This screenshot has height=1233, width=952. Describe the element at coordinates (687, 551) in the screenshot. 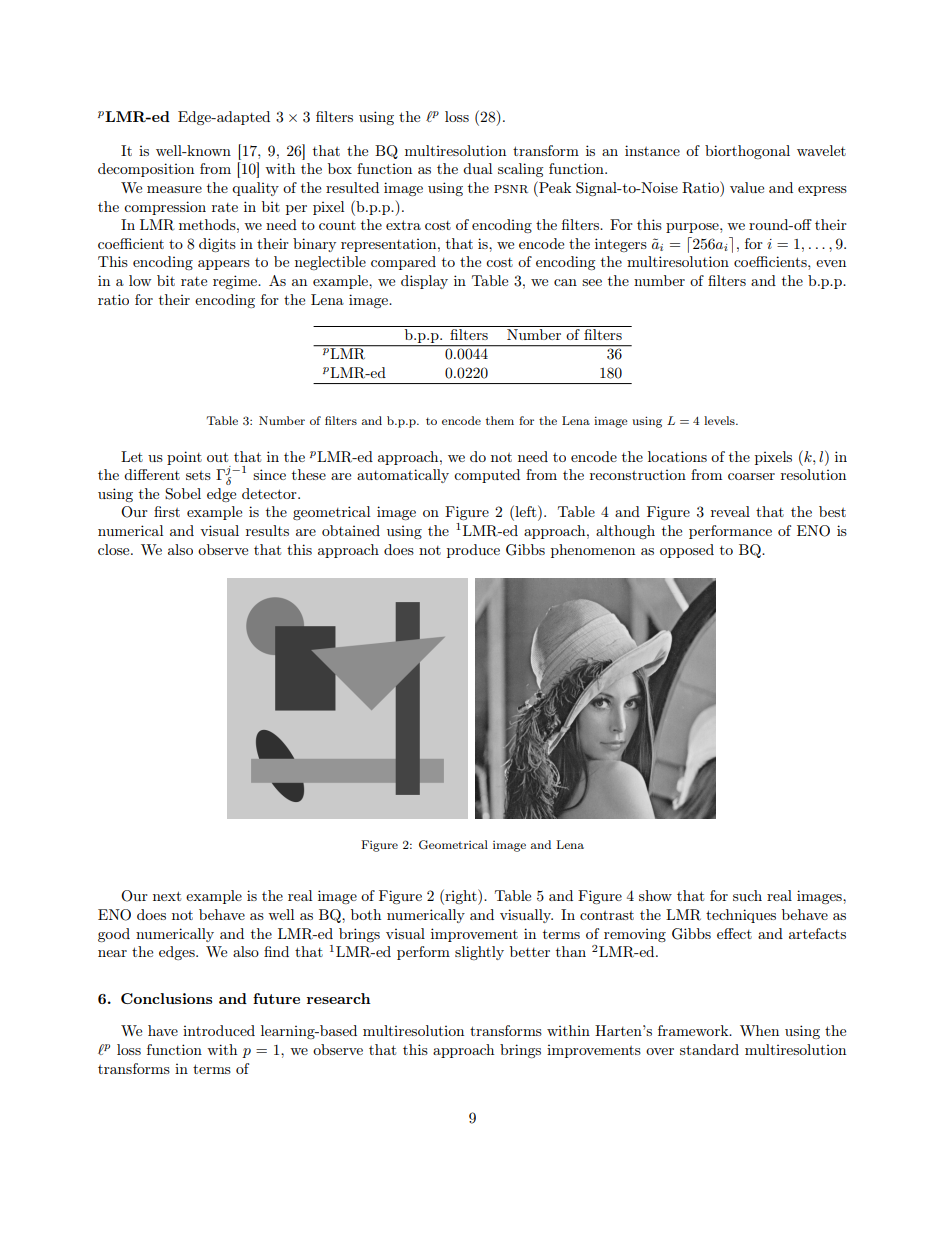

I see `opposed` at that location.
